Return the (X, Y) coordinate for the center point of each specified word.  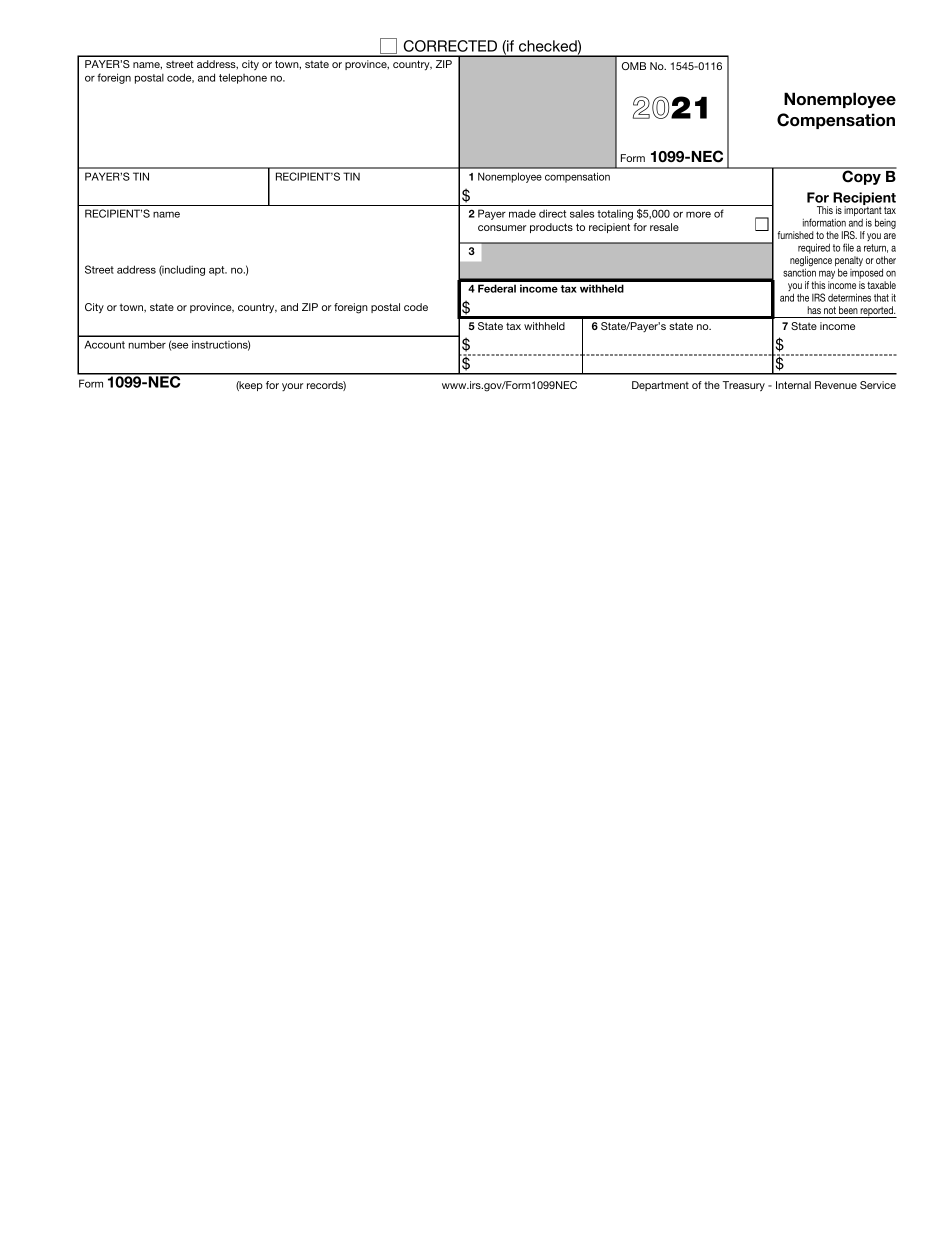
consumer (502, 228)
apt (218, 271)
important (863, 211)
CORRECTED (450, 46)
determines (849, 297)
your (292, 387)
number (147, 344)
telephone (243, 78)
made (522, 213)
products (551, 228)
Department (660, 386)
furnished (796, 235)
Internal (793, 385)
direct (552, 213)
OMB (634, 66)
